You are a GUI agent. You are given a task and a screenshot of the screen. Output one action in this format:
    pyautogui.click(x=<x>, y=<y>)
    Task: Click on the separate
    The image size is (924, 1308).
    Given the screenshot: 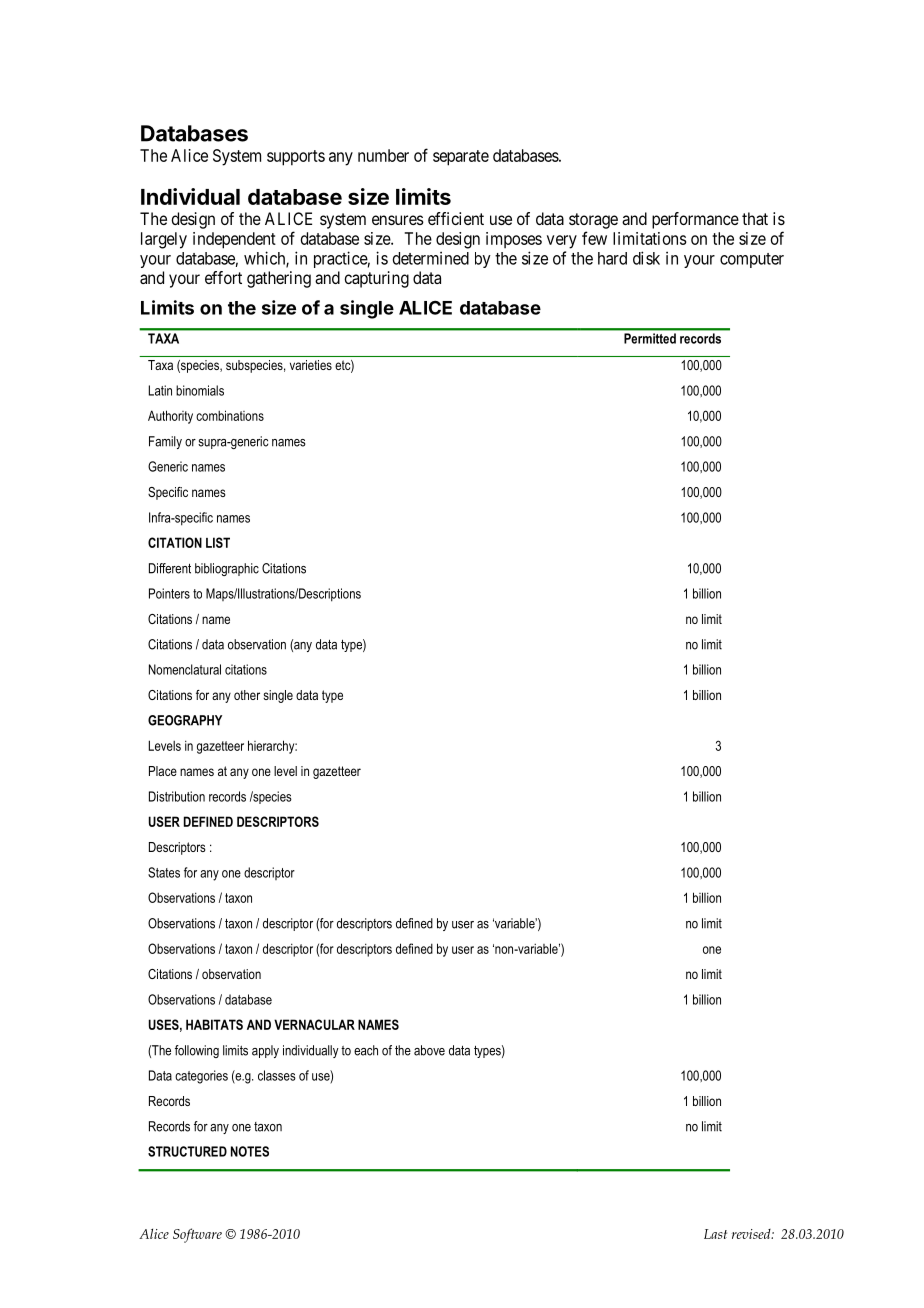 What is the action you would take?
    pyautogui.click(x=461, y=158)
